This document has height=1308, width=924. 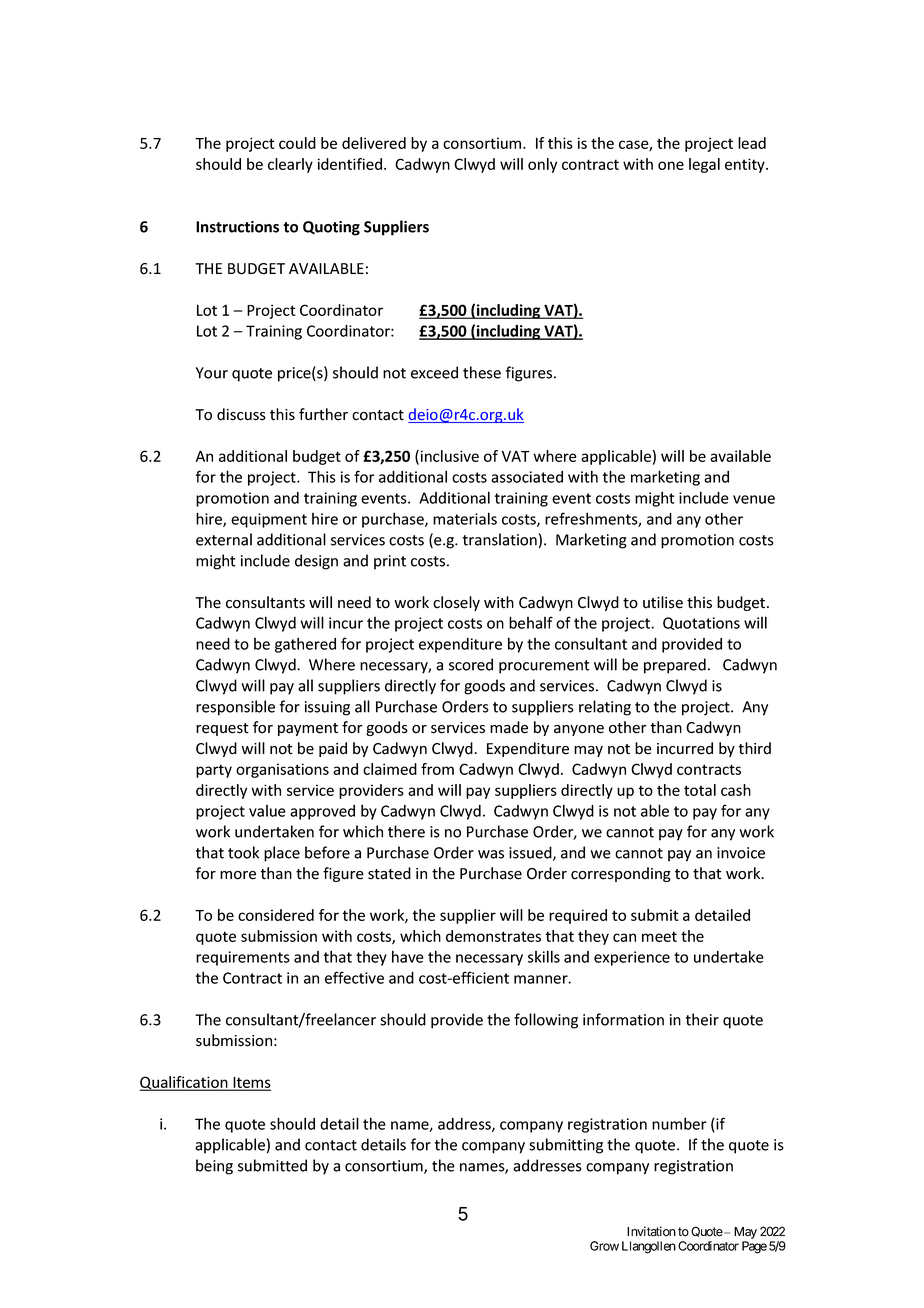 I want to click on clearly, so click(x=290, y=165).
